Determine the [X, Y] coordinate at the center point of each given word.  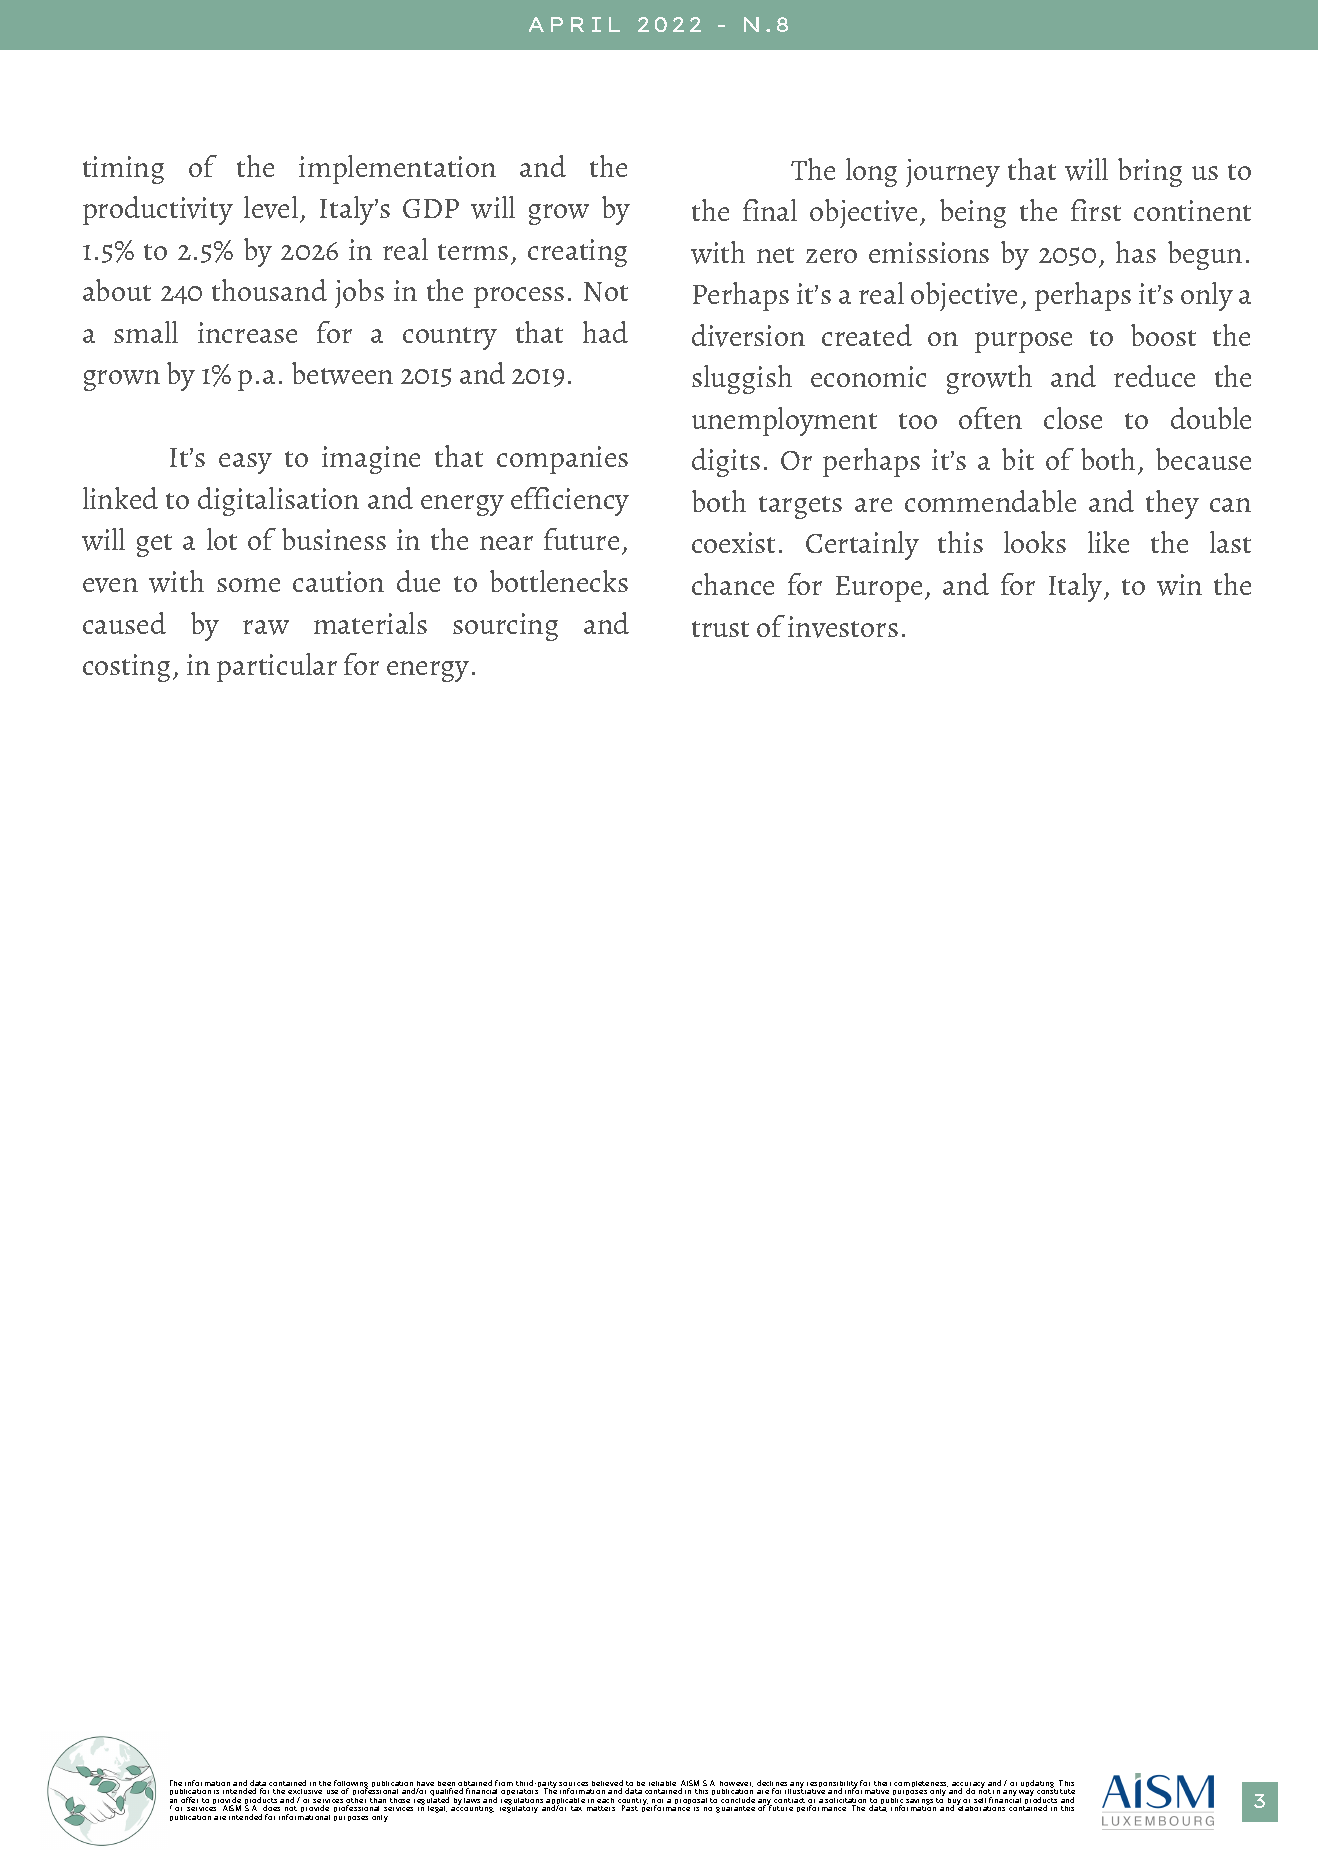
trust [720, 629]
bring [1150, 172]
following [351, 1785]
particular [277, 667]
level [272, 209]
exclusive [305, 1791]
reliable [662, 1783]
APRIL [574, 24]
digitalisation [278, 501]
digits [726, 462]
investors [843, 627]
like [1108, 542]
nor [657, 1802]
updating [1037, 1785]
